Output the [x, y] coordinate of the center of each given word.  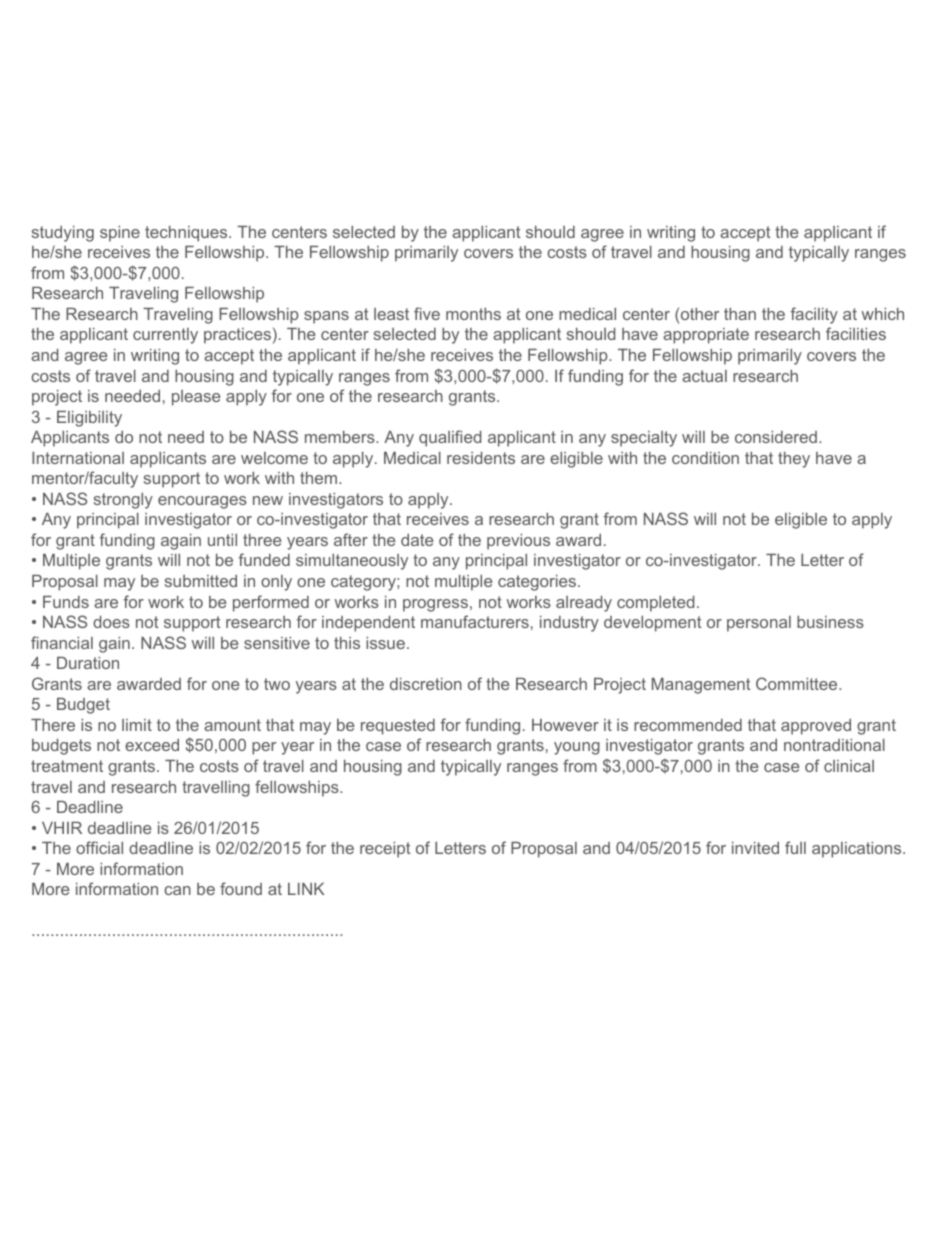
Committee [798, 683]
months [473, 314]
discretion [426, 684]
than [740, 314]
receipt [385, 850]
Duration [88, 663]
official [99, 847]
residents [481, 458]
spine [120, 234]
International [78, 458]
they [794, 460]
